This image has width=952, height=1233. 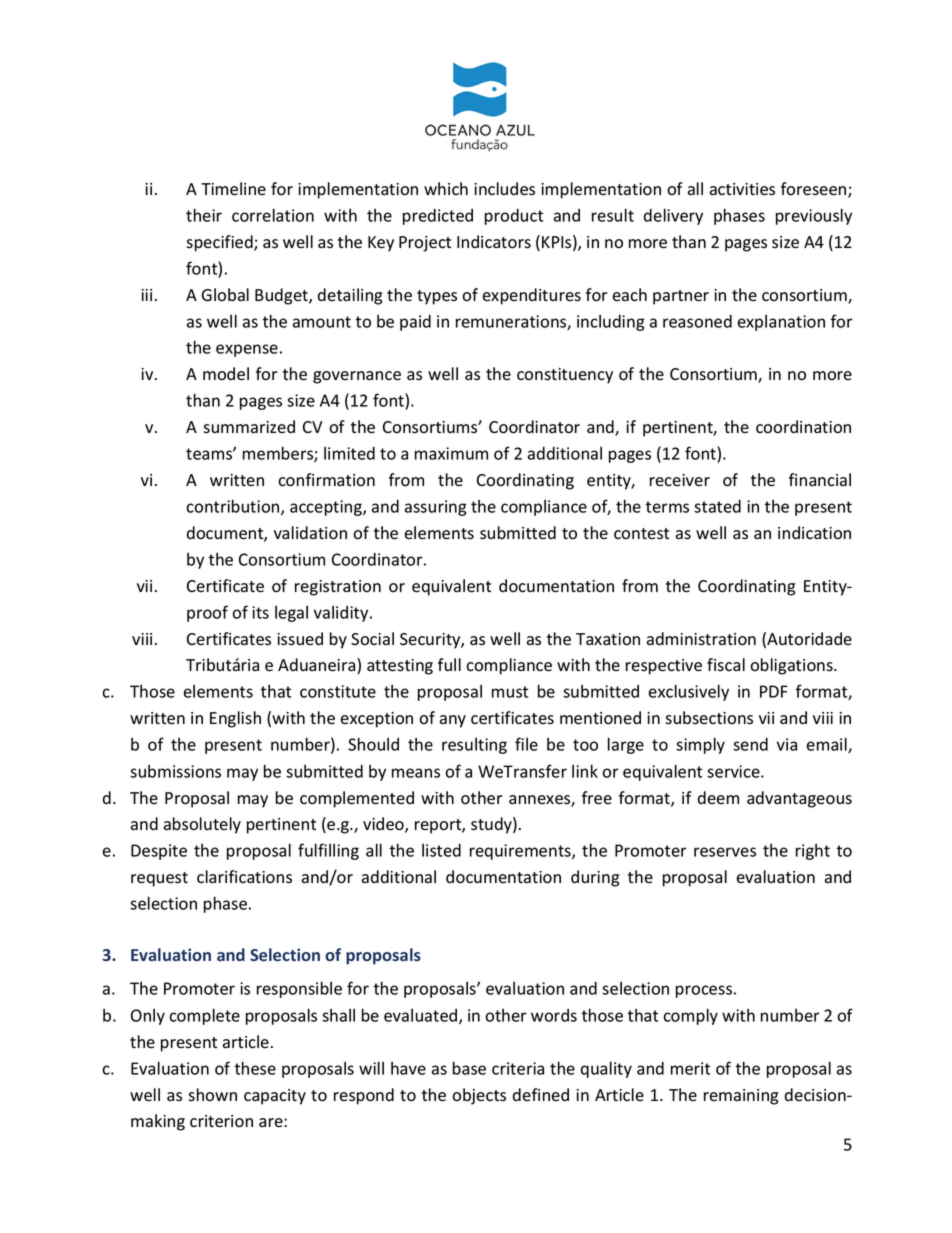 I want to click on remaining, so click(x=741, y=1097).
